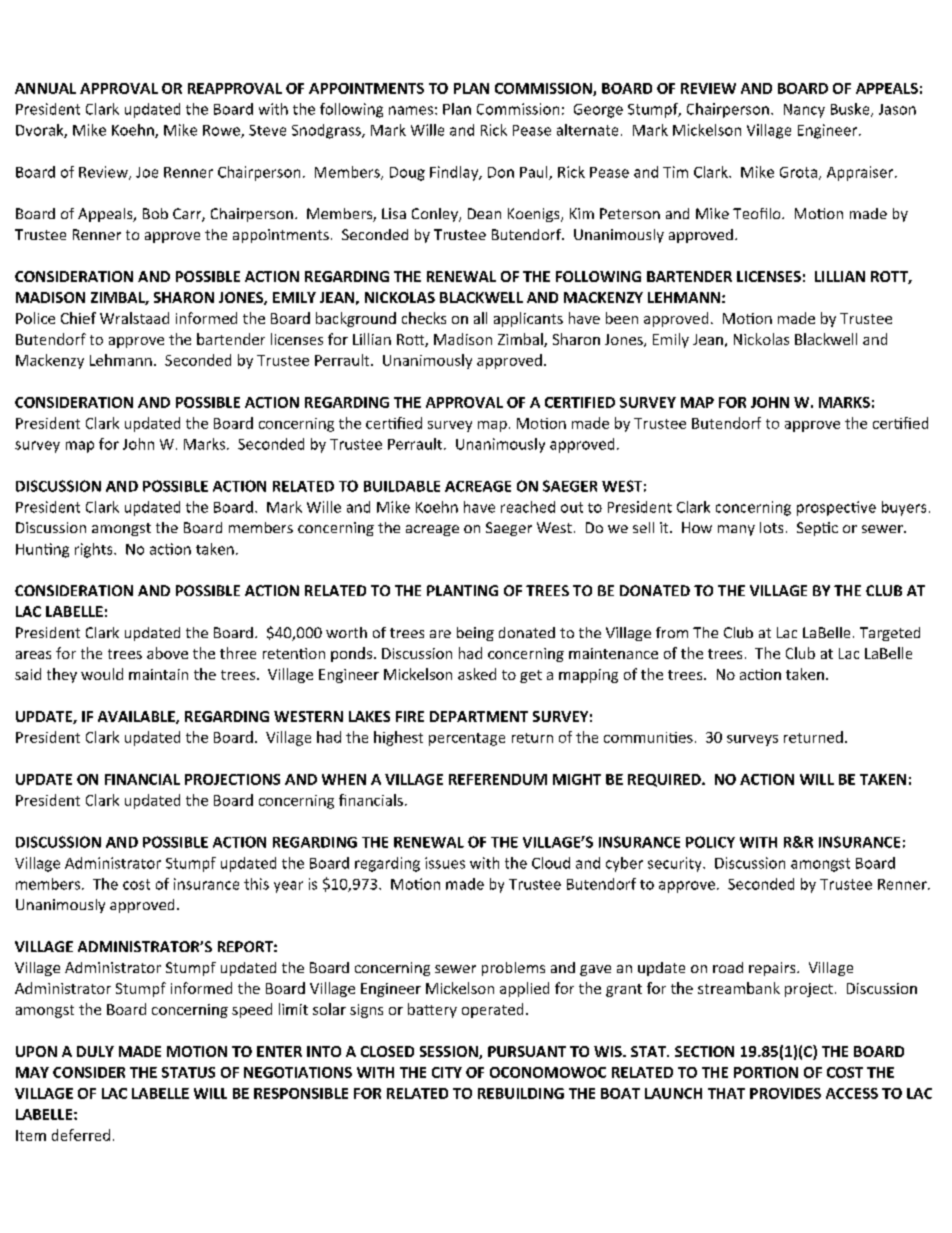  Describe the element at coordinates (804, 111) in the screenshot. I see `Nancy` at that location.
